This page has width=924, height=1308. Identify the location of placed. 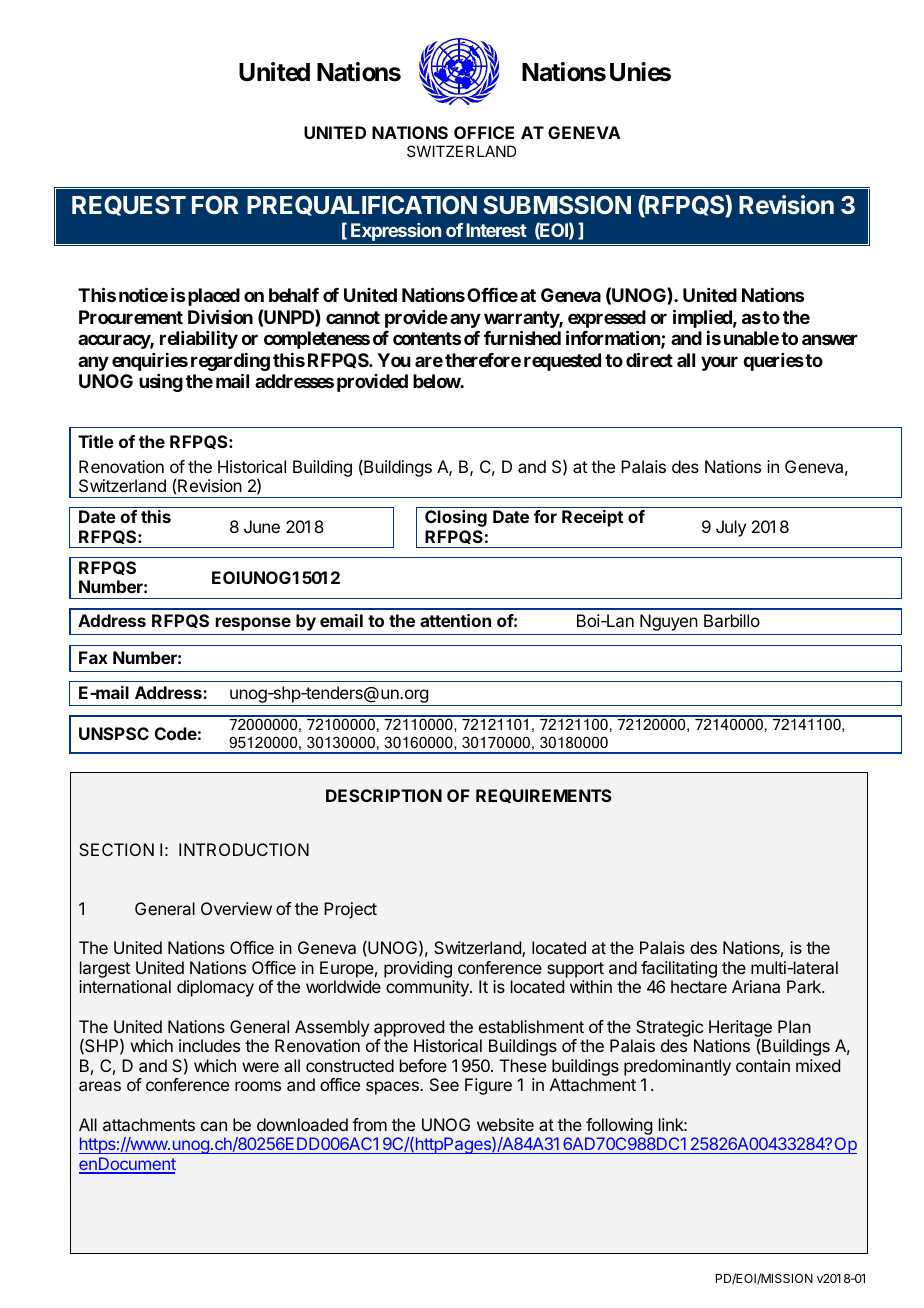
(214, 297).
